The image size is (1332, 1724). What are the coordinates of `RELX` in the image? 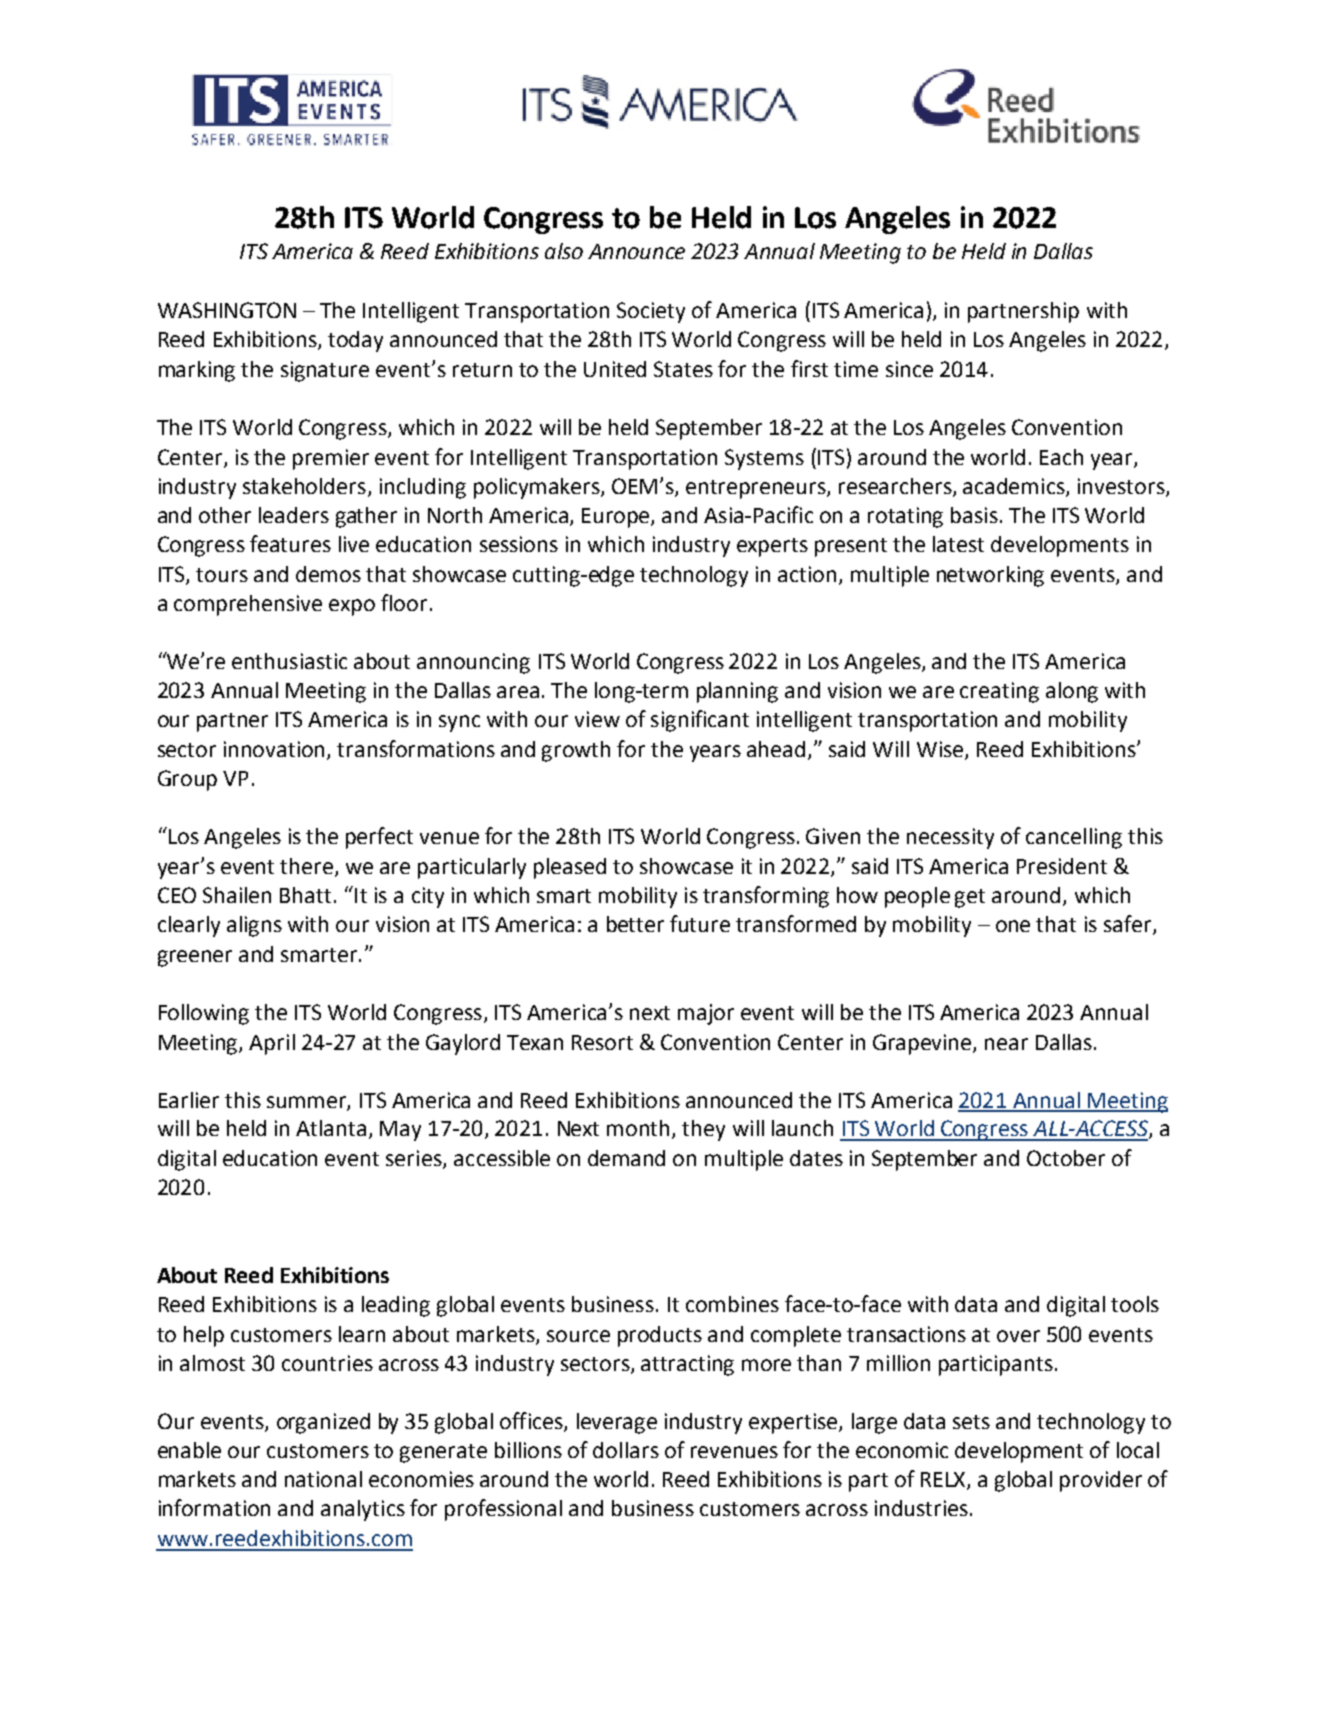 It's located at (944, 1481).
